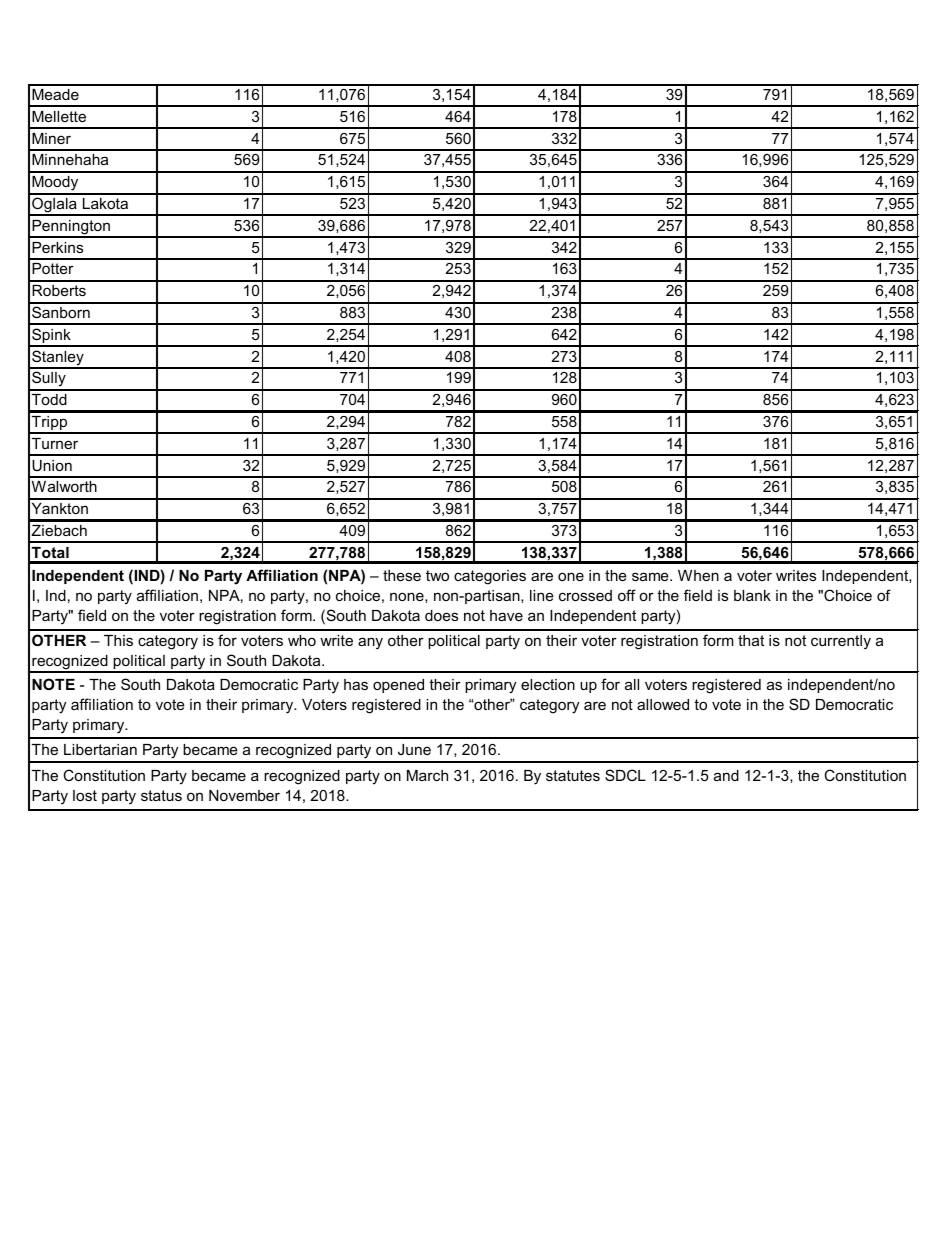 The image size is (952, 1233). What do you see at coordinates (752, 595) in the page?
I see `blank` at bounding box center [752, 595].
